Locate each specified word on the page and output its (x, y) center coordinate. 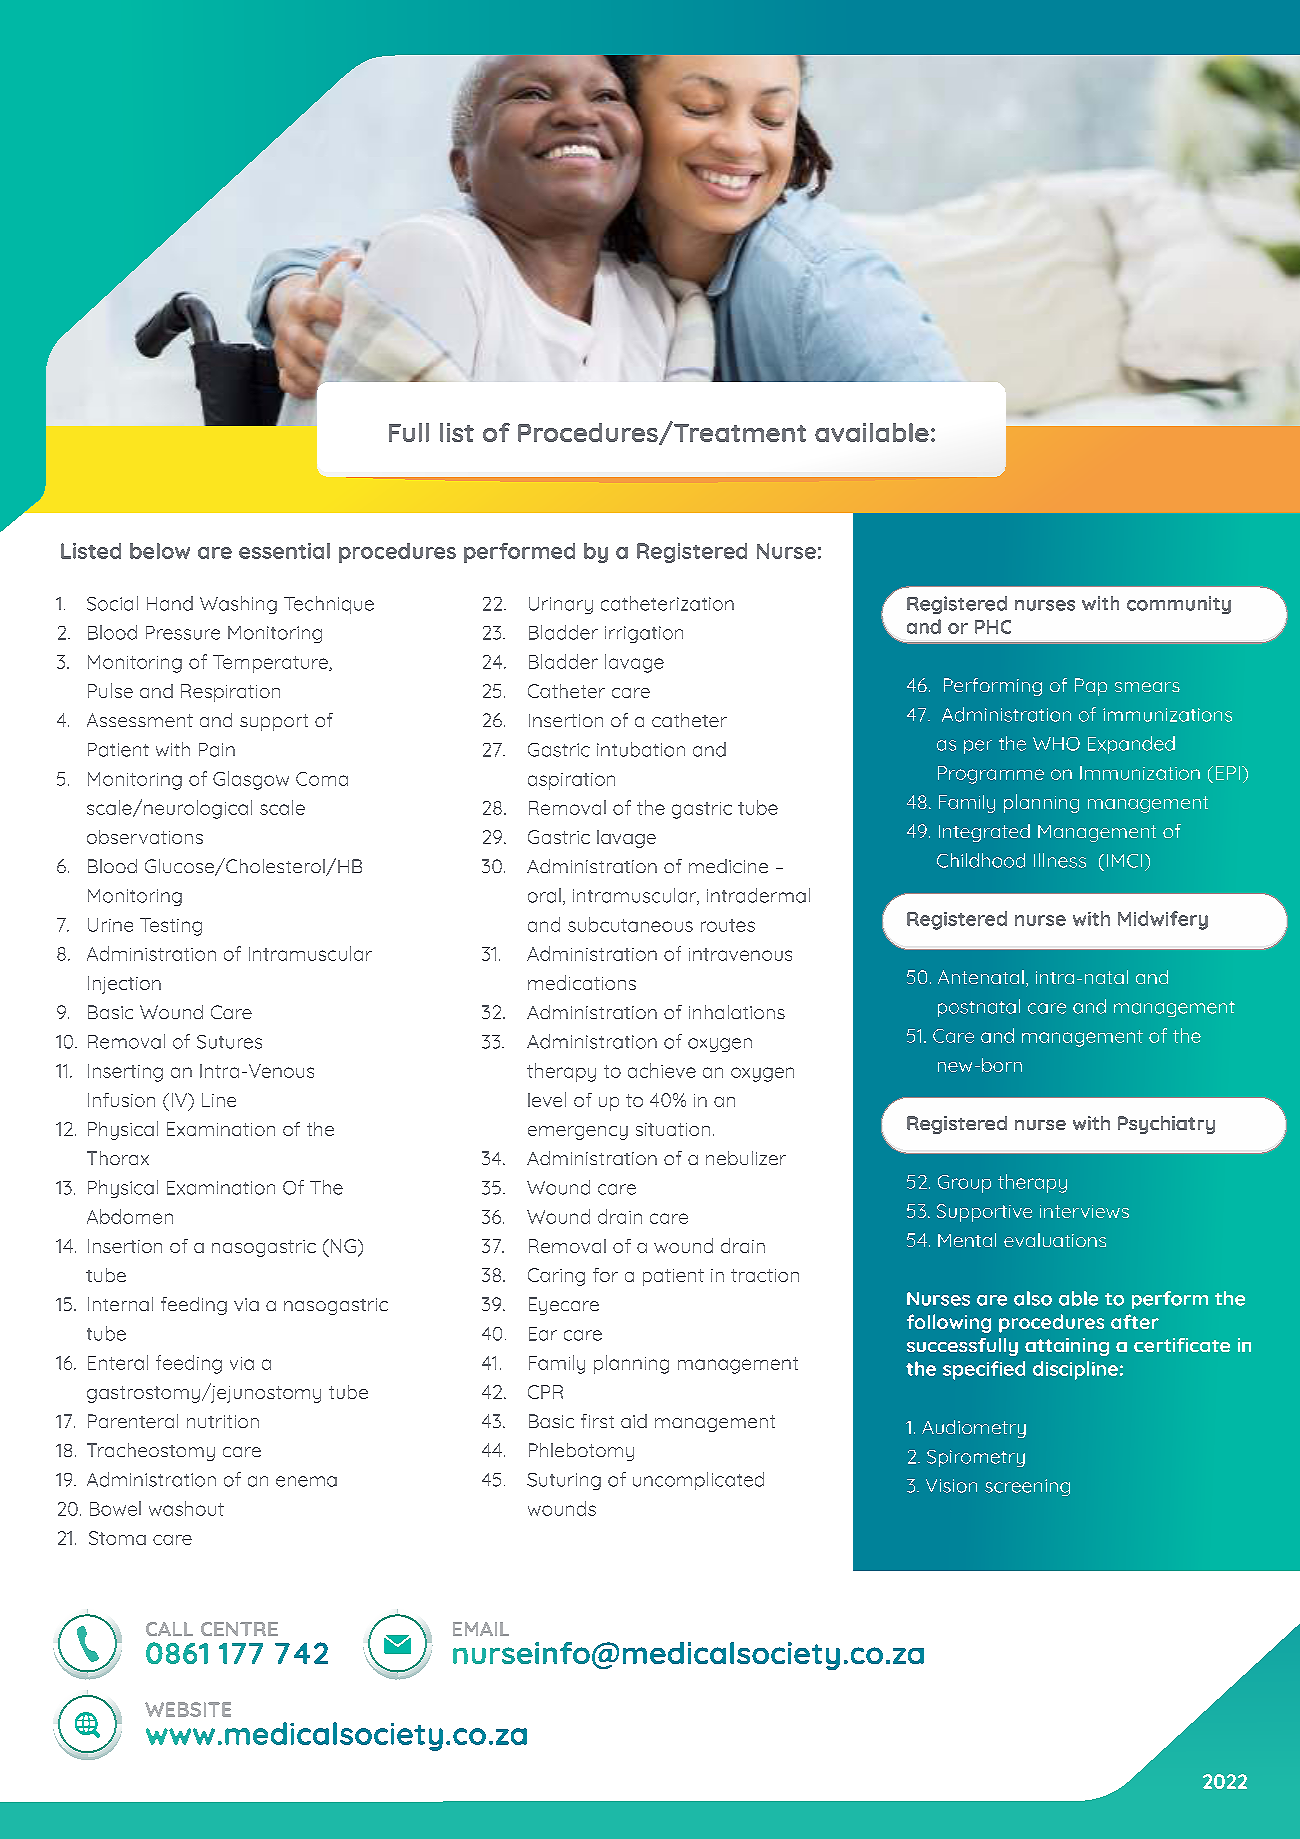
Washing (238, 605)
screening (1027, 1487)
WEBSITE (188, 1709)
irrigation (644, 634)
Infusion (121, 1100)
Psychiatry (1166, 1125)
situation (673, 1129)
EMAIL (481, 1629)
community (1179, 605)
